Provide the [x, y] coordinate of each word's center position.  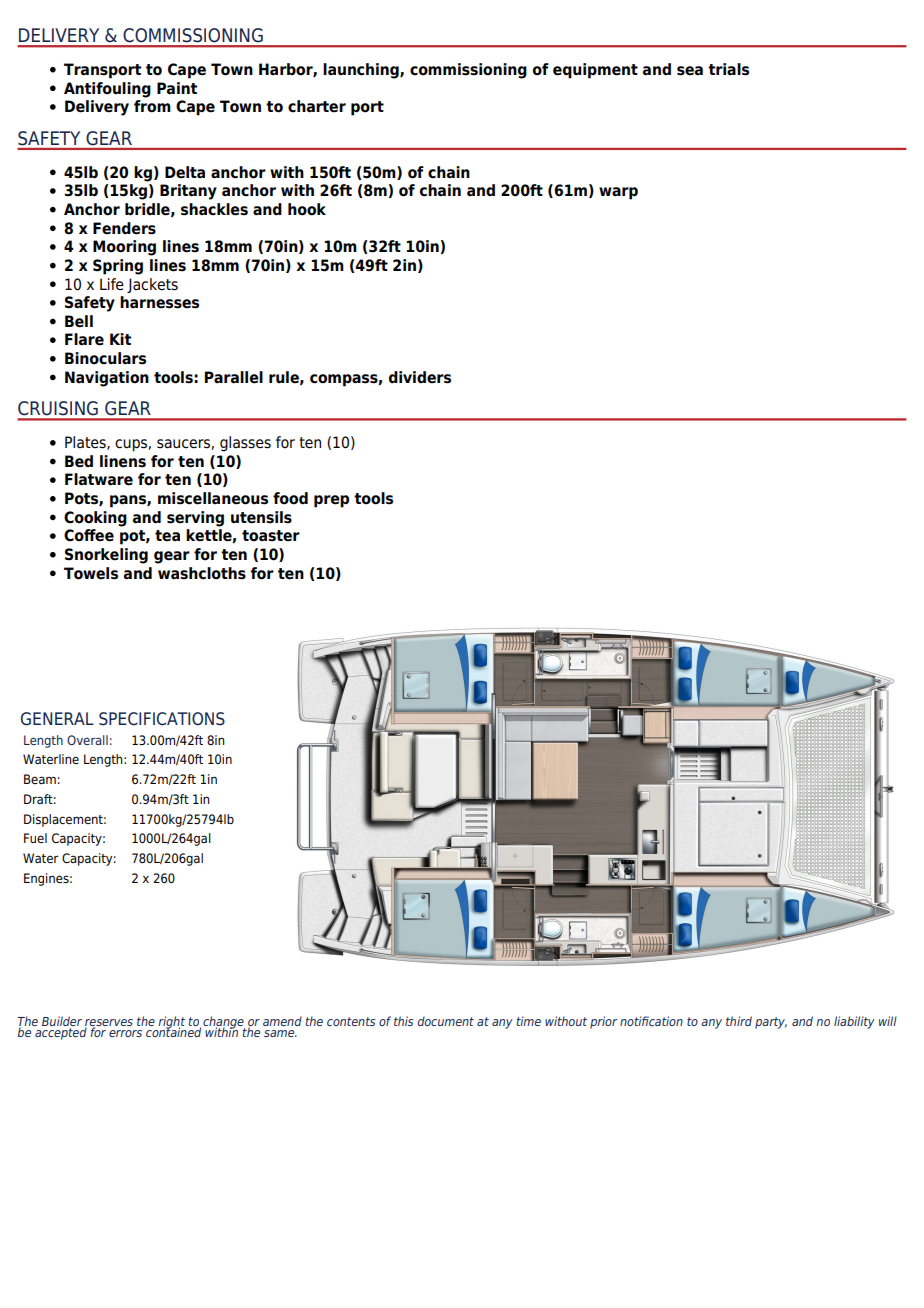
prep [331, 501]
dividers [420, 377]
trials [728, 69]
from [152, 106]
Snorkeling [106, 556]
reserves [109, 1024]
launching [362, 71]
